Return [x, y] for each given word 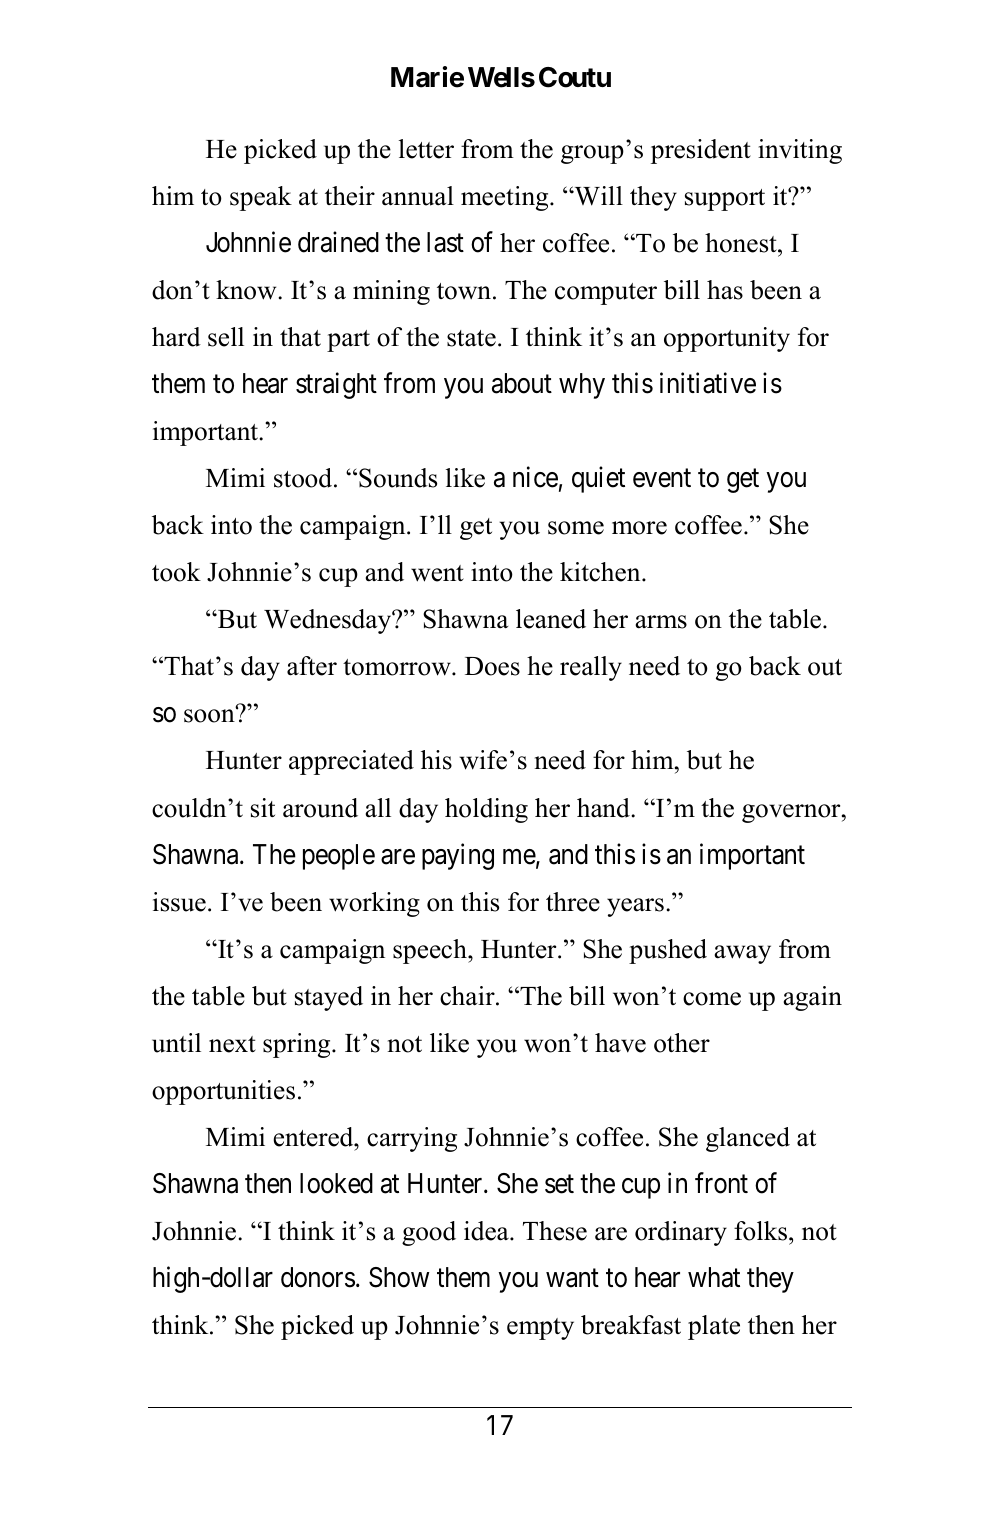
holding [486, 810]
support [725, 200]
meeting [506, 198]
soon [210, 715]
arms [661, 622]
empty [540, 1329]
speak [261, 198]
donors [318, 1277]
